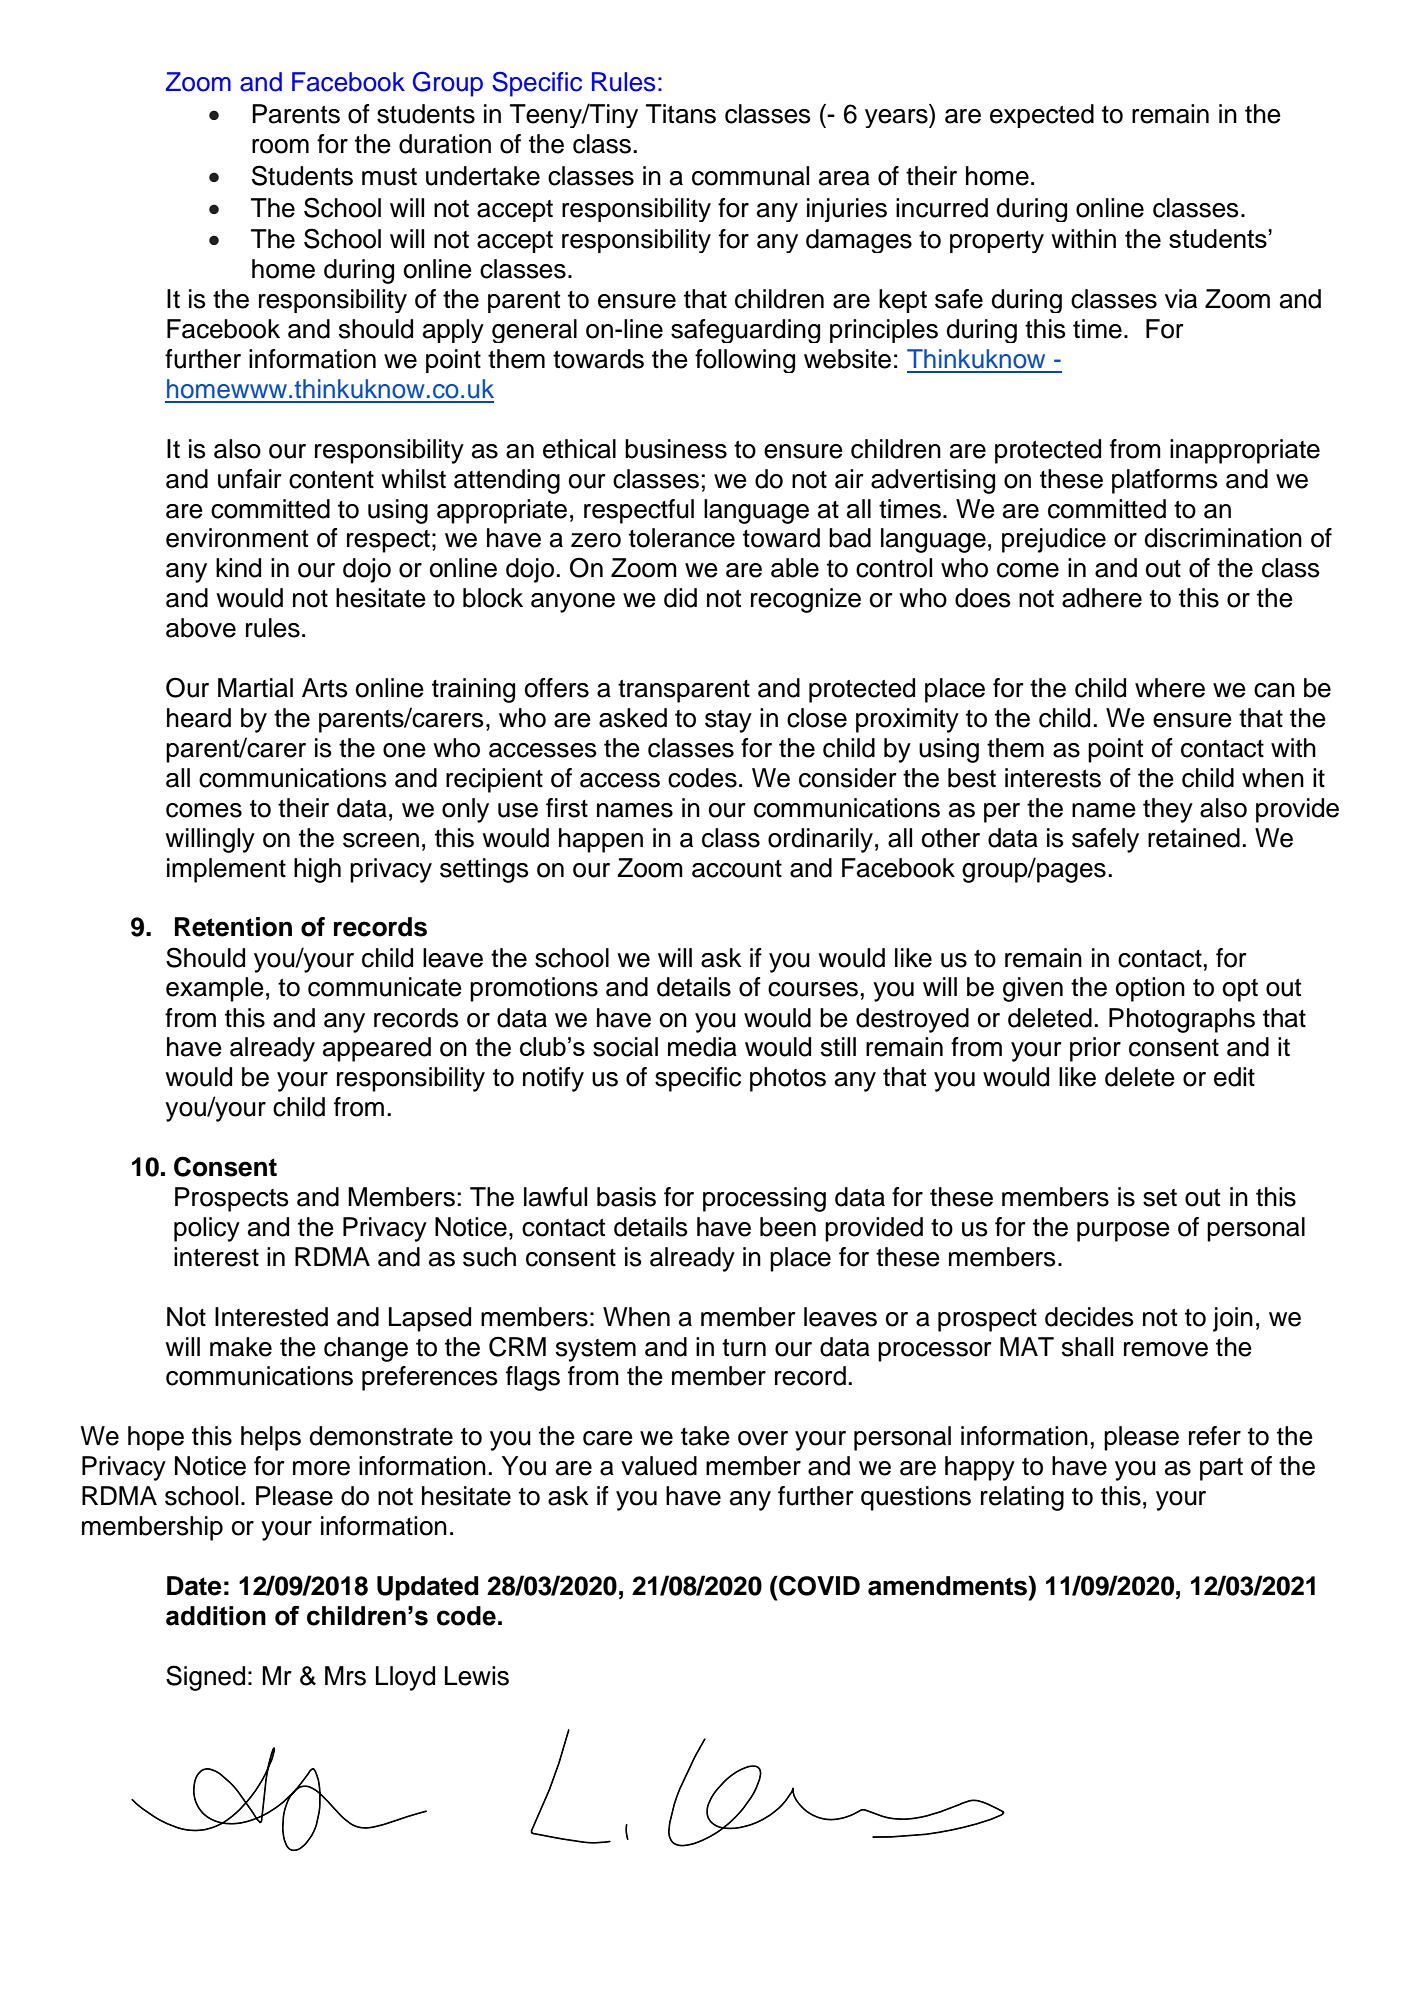  I want to click on room, so click(280, 146).
